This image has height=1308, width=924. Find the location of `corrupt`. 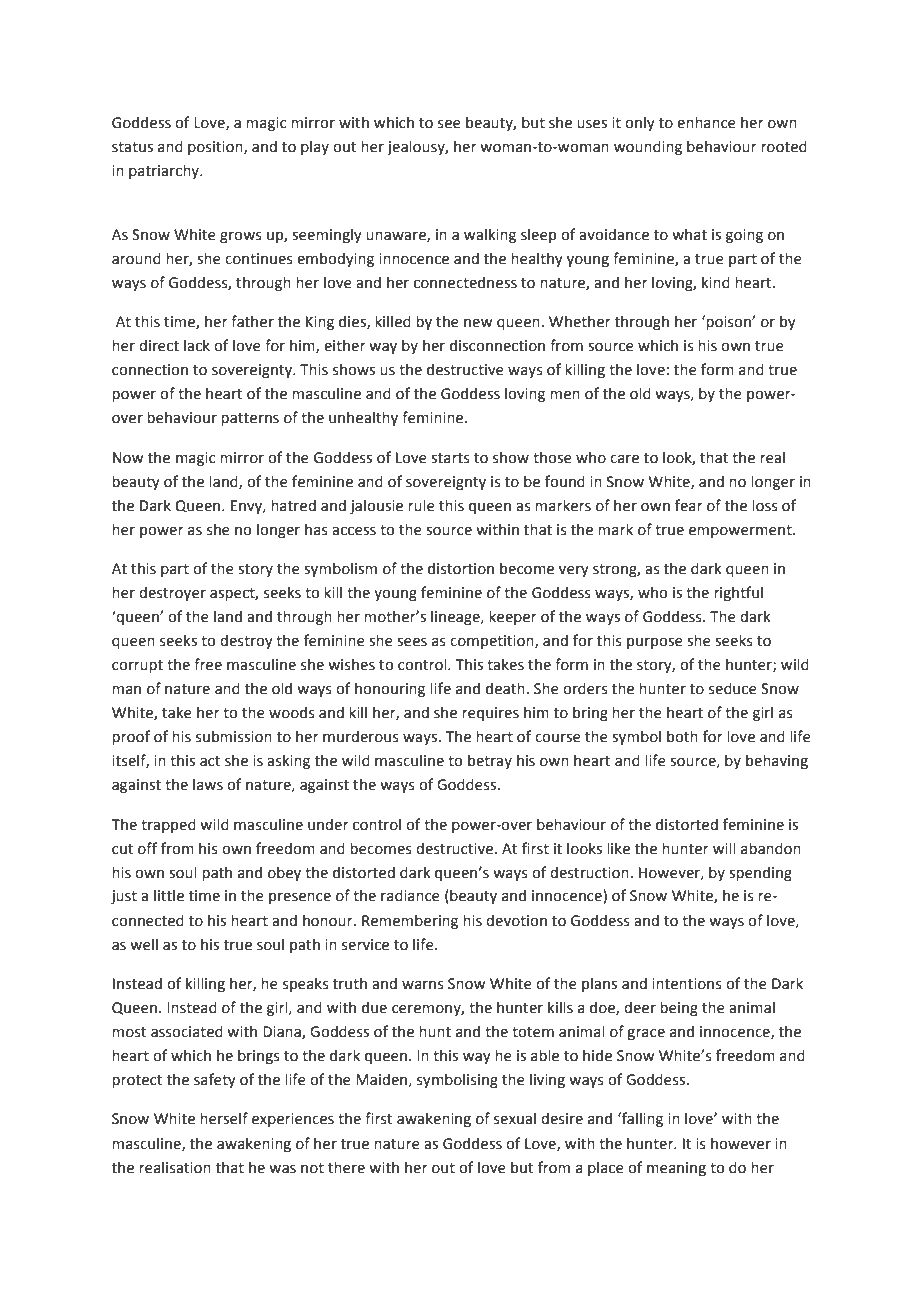

corrupt is located at coordinates (137, 666).
